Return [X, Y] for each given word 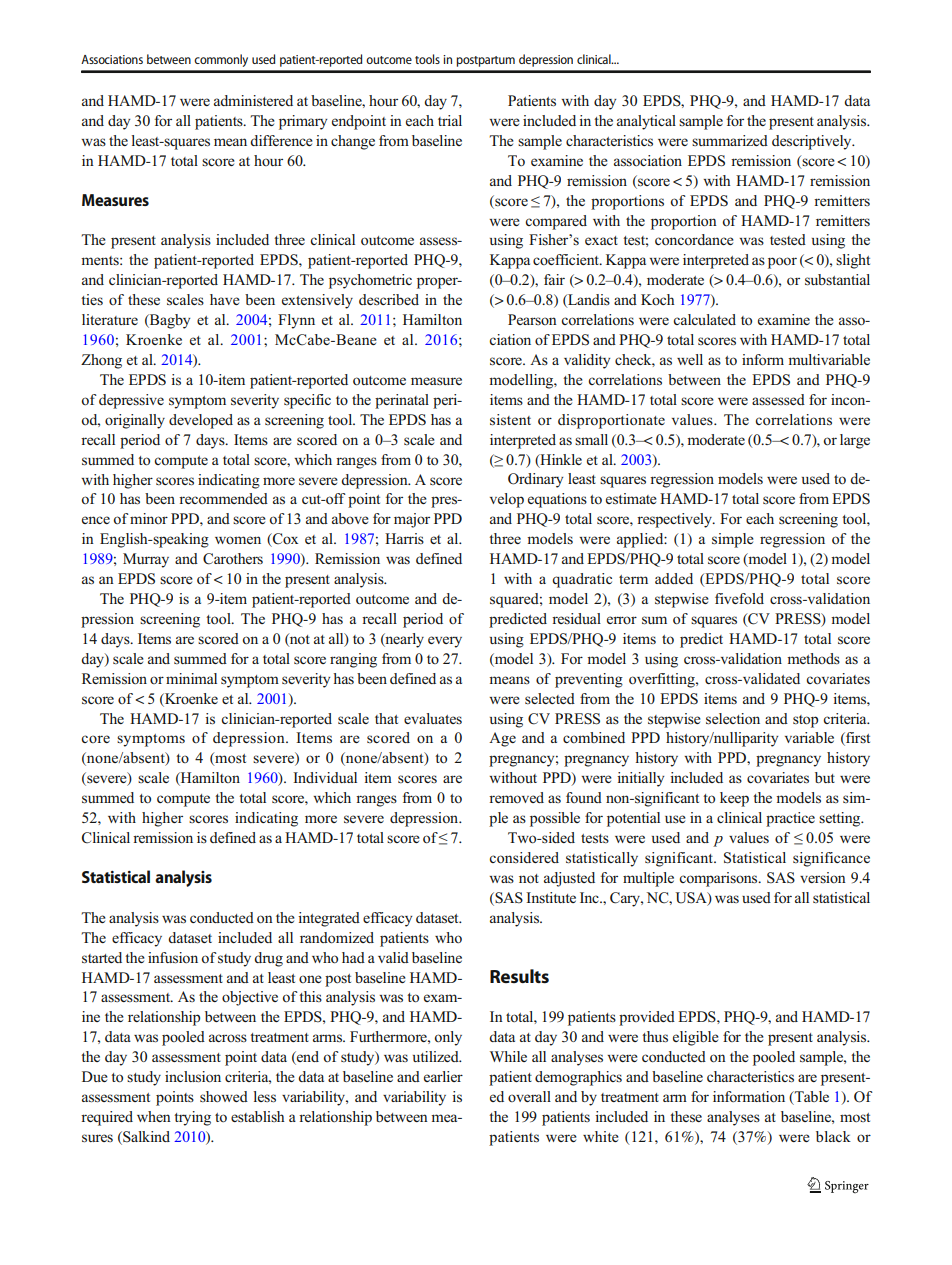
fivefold [739, 598]
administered [253, 101]
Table [810, 1098]
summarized [730, 140]
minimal [191, 678]
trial [450, 120]
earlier [443, 1076]
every [445, 642]
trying [192, 1118]
